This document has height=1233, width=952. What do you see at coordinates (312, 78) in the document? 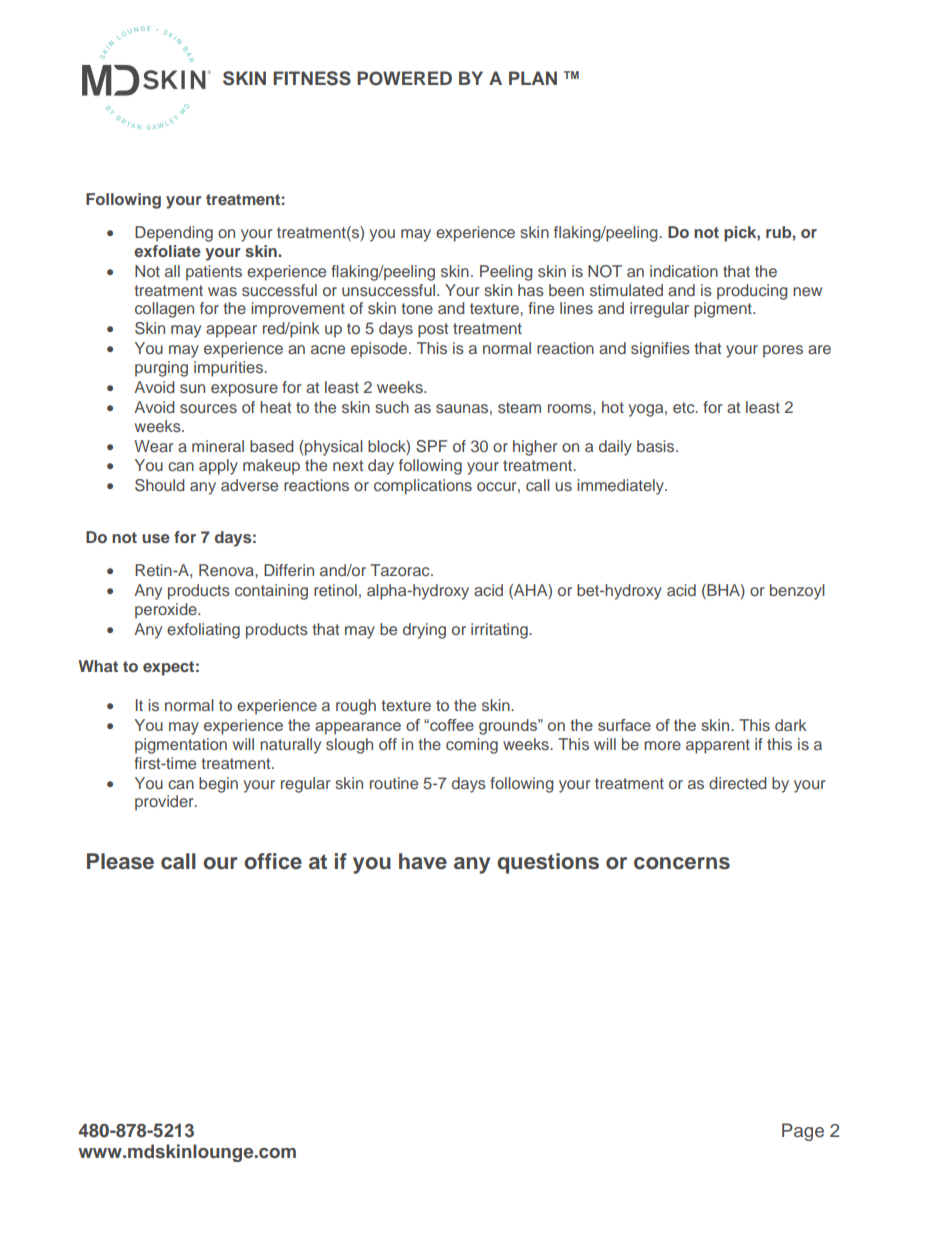
I see `FITNESS` at bounding box center [312, 78].
